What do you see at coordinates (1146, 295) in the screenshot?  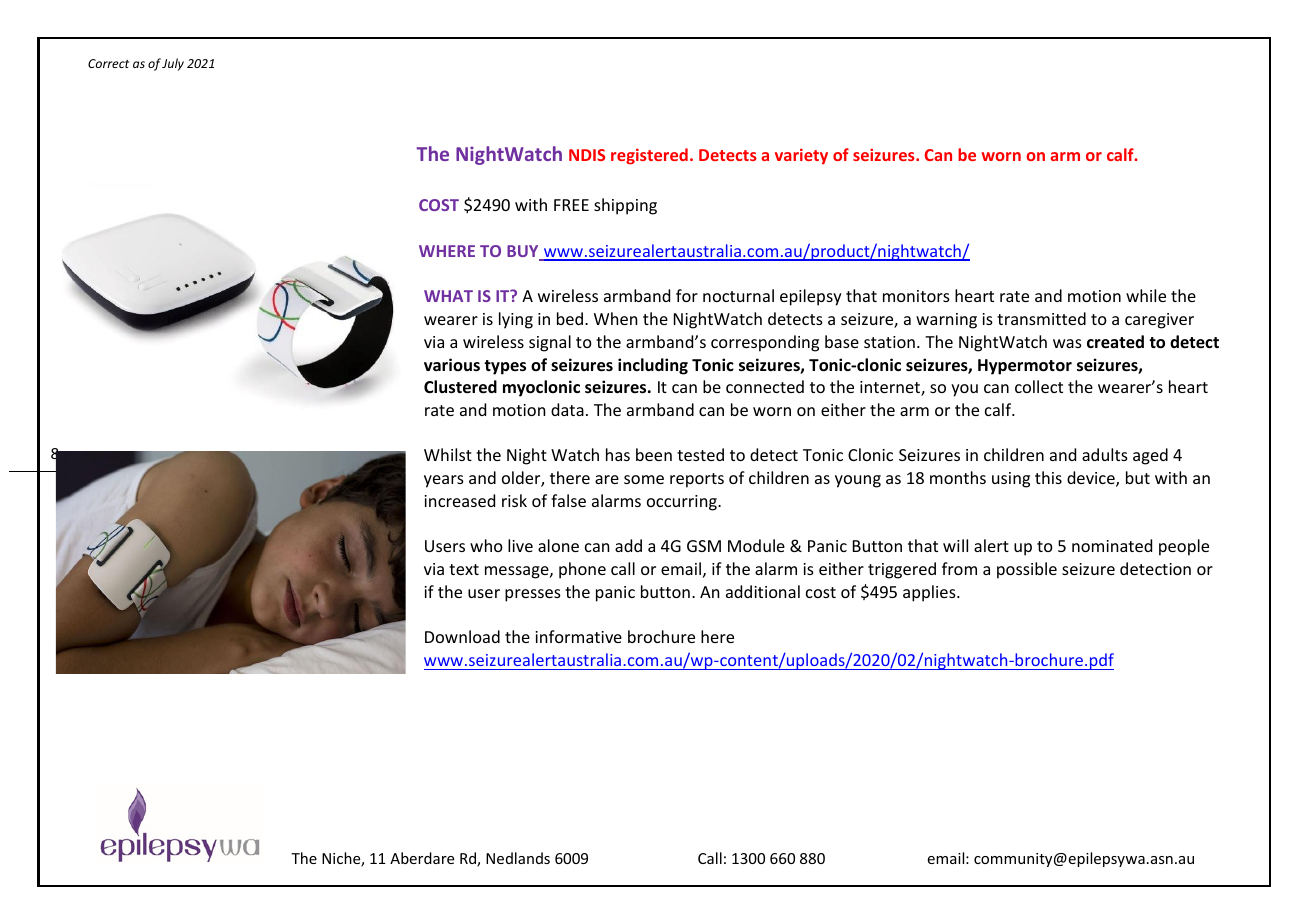 I see `while` at bounding box center [1146, 295].
